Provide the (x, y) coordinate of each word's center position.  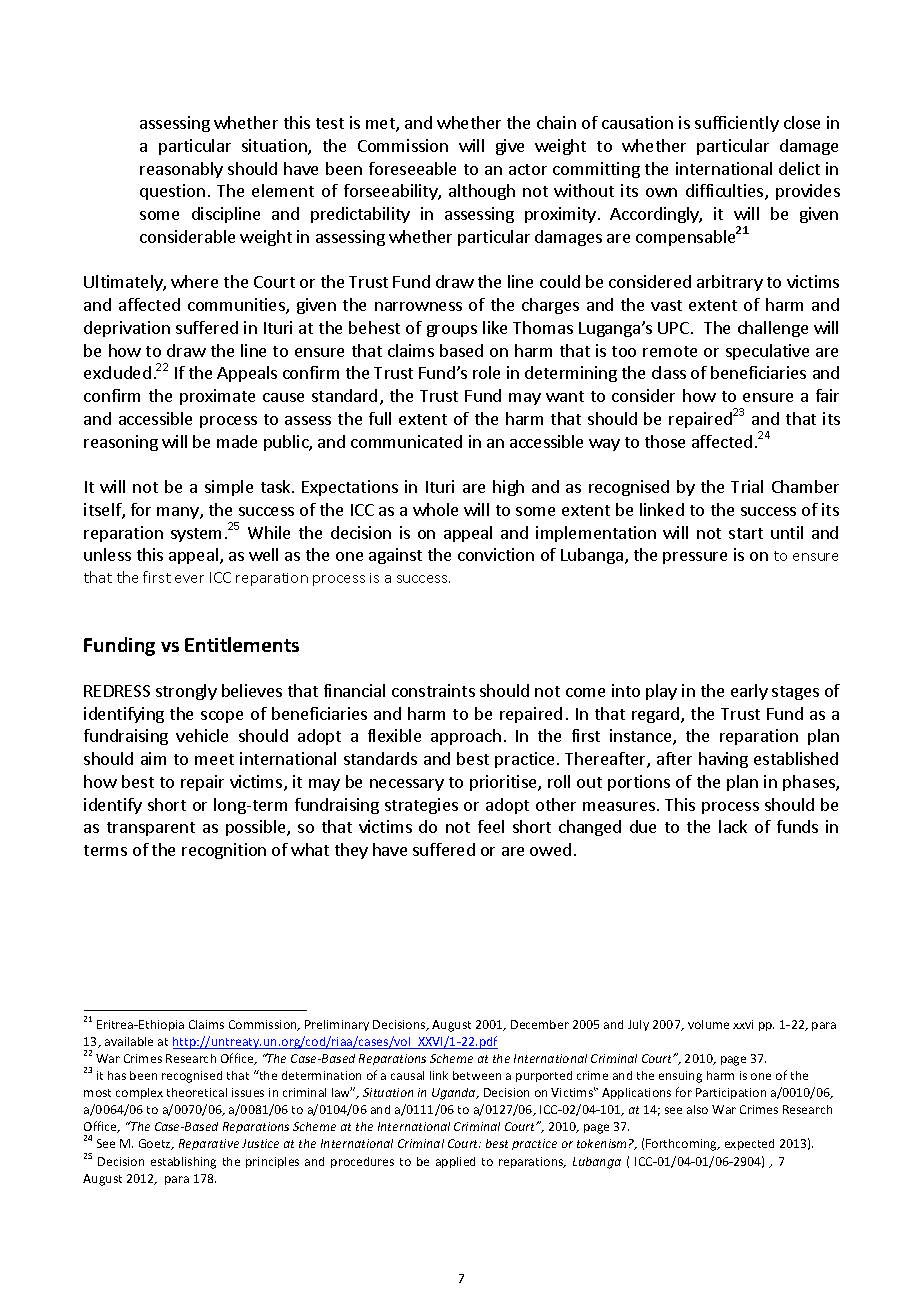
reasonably (181, 170)
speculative (767, 352)
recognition (224, 851)
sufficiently (737, 124)
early (749, 692)
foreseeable (412, 168)
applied (455, 1162)
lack (733, 826)
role (486, 372)
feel (491, 826)
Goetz (156, 1144)
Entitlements (242, 644)
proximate (217, 397)
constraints (433, 690)
